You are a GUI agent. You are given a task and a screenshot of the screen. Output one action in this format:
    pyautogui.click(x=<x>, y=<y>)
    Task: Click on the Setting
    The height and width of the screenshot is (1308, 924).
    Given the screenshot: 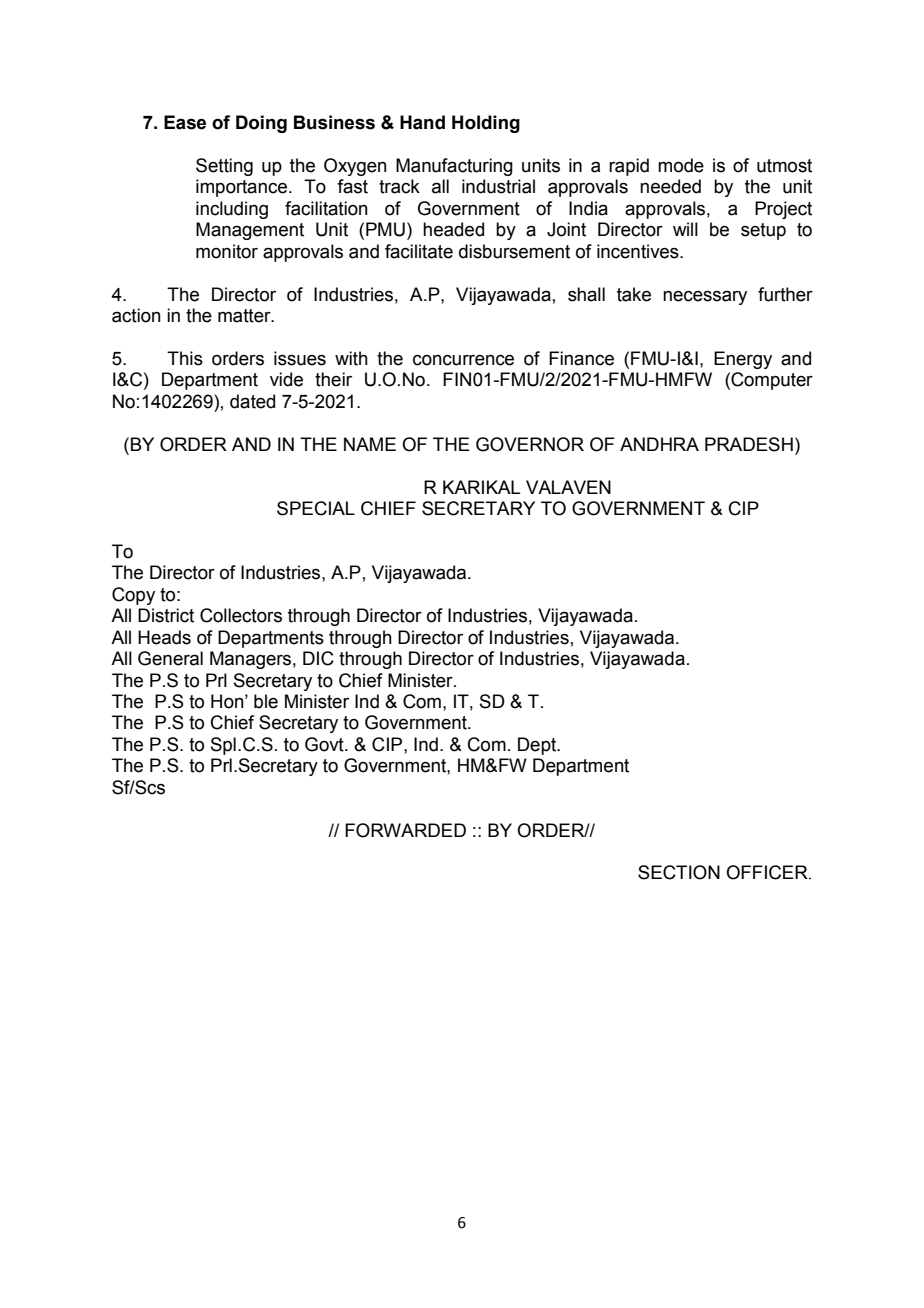 What is the action you would take?
    pyautogui.click(x=224, y=167)
